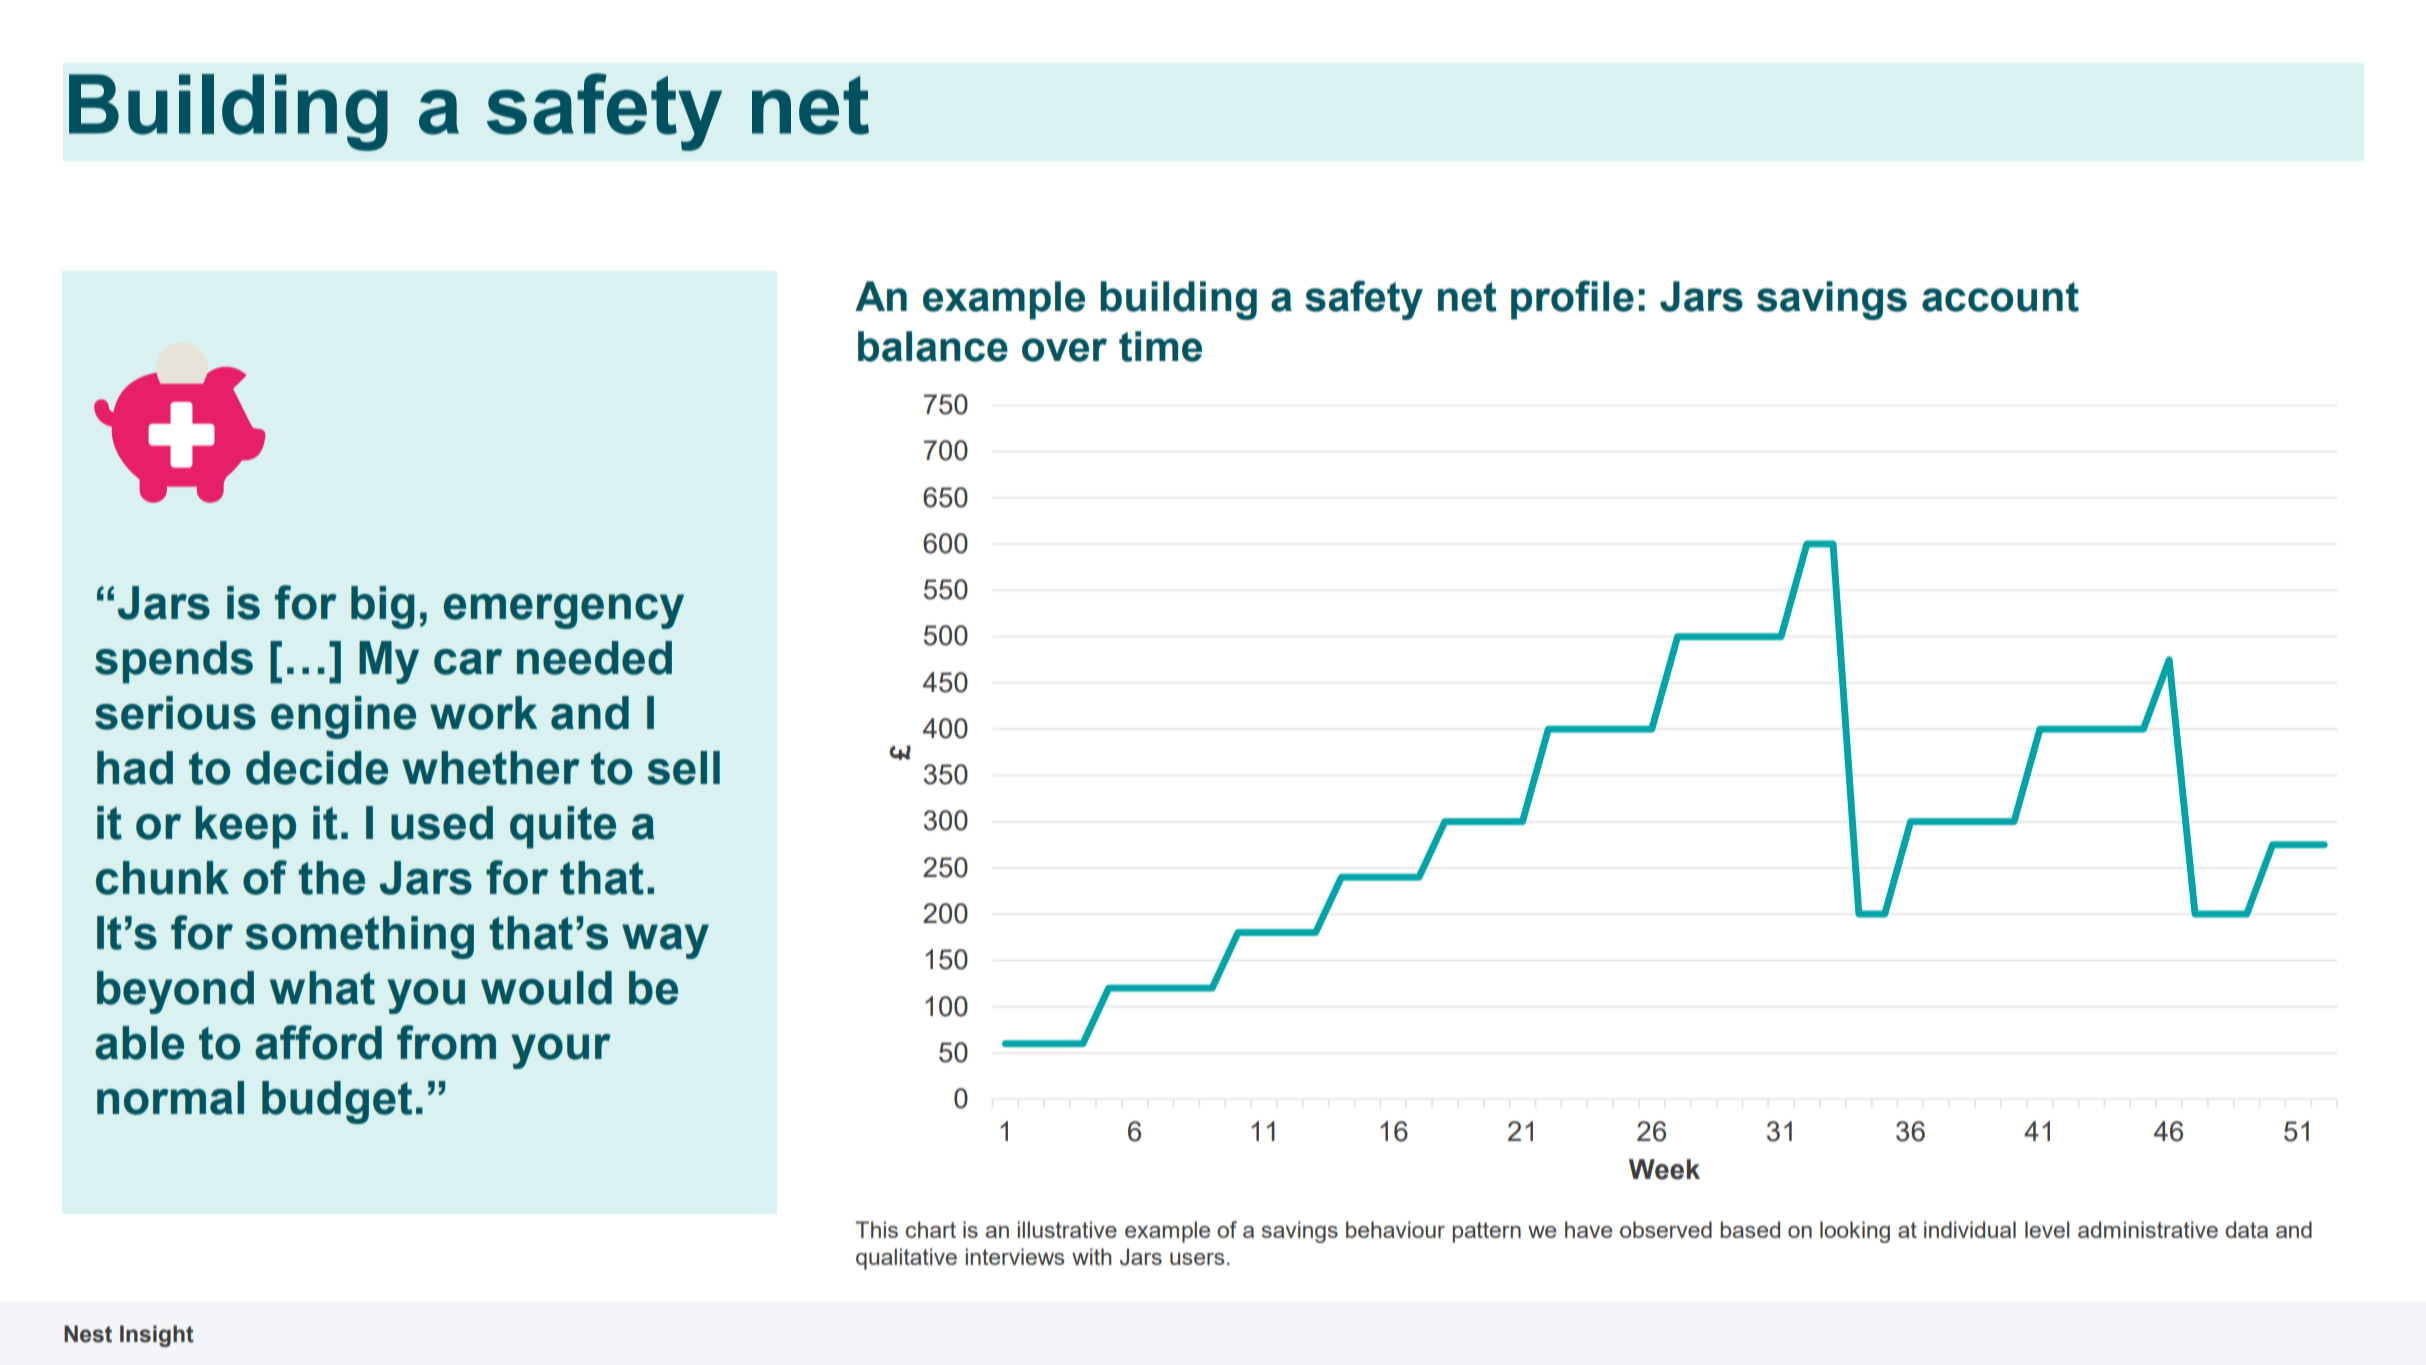 The image size is (2426, 1365). I want to click on your, so click(561, 1051).
